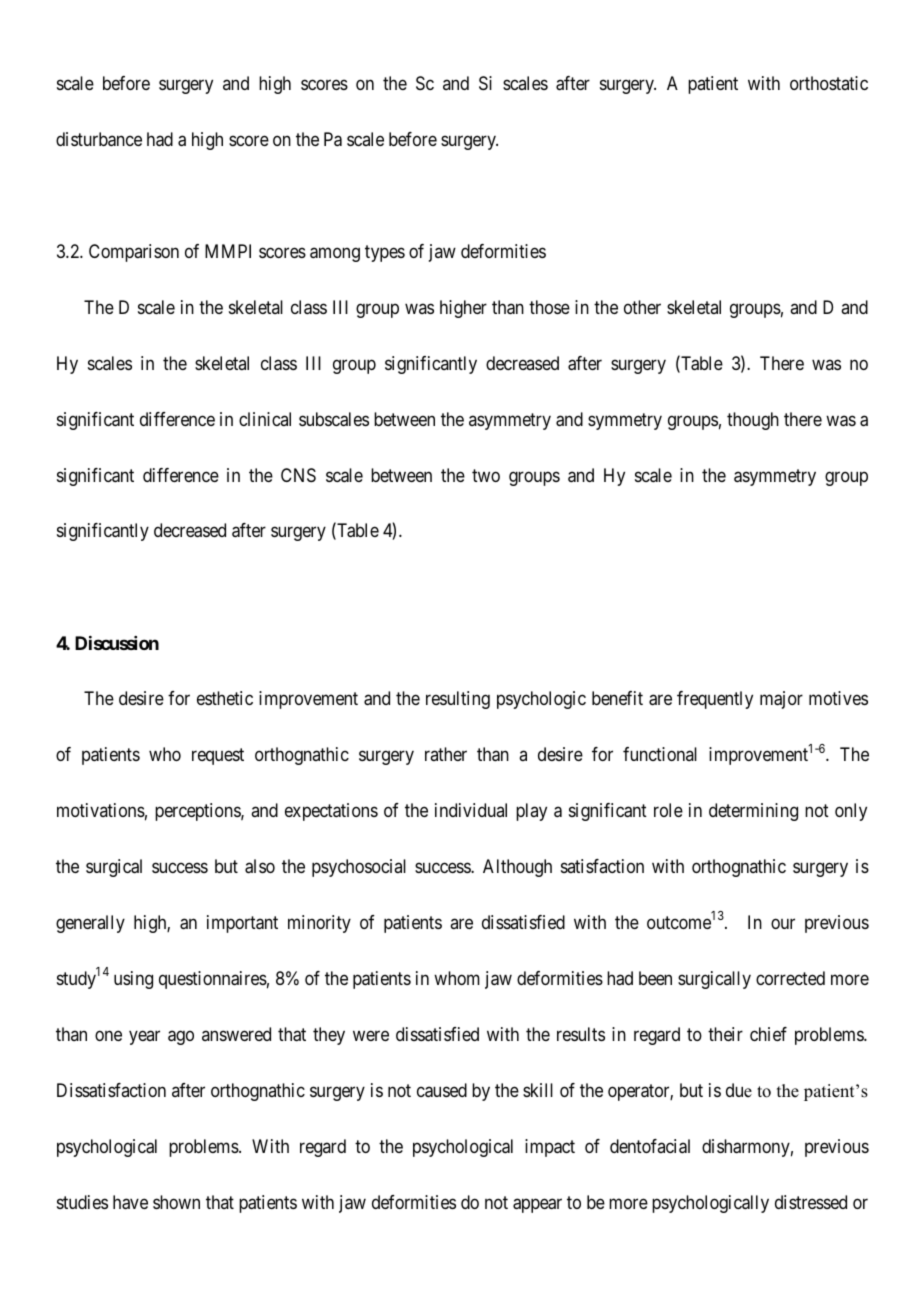  Describe the element at coordinates (99, 139) in the screenshot. I see `disturbance` at that location.
